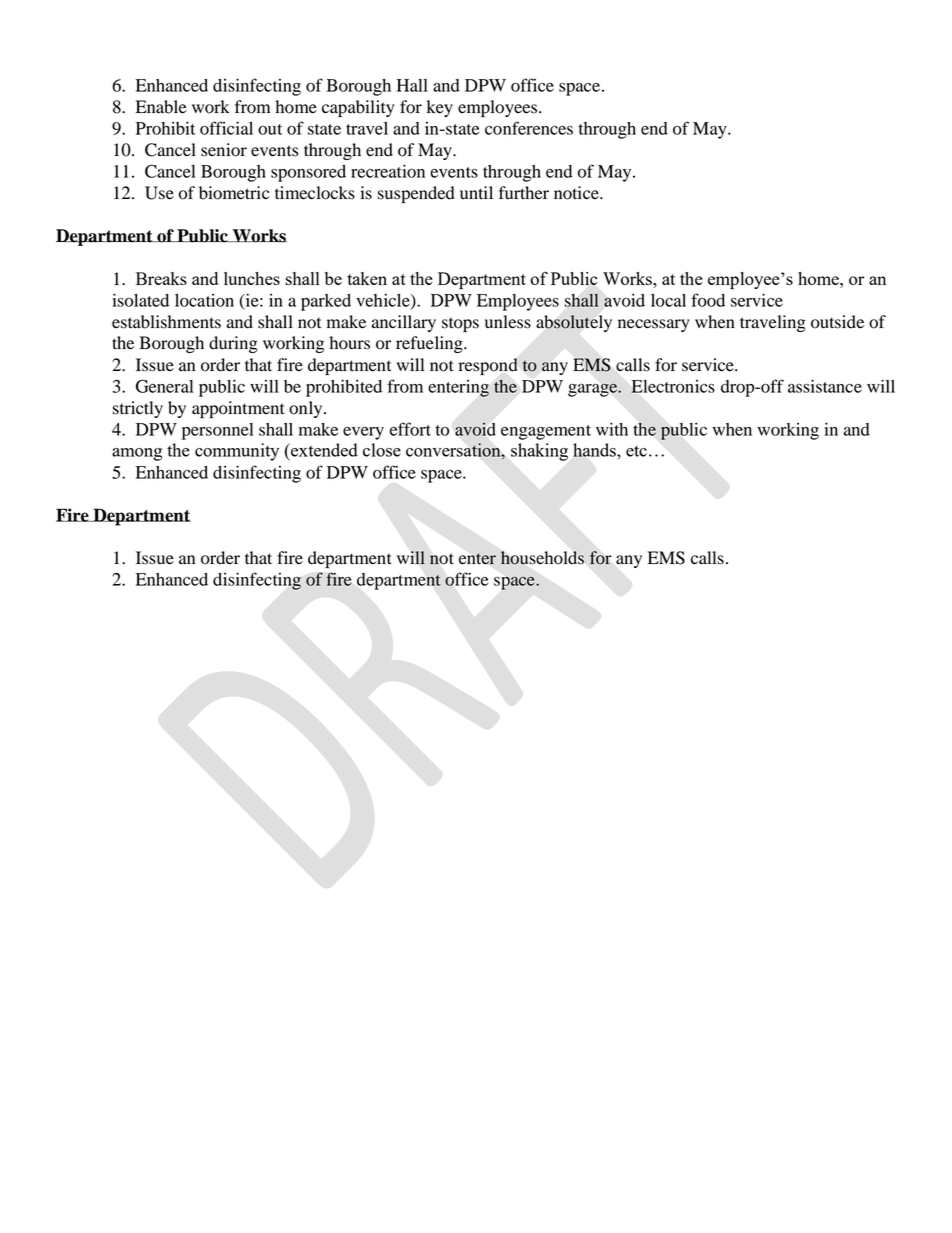  What do you see at coordinates (233, 344) in the page?
I see `during` at bounding box center [233, 344].
